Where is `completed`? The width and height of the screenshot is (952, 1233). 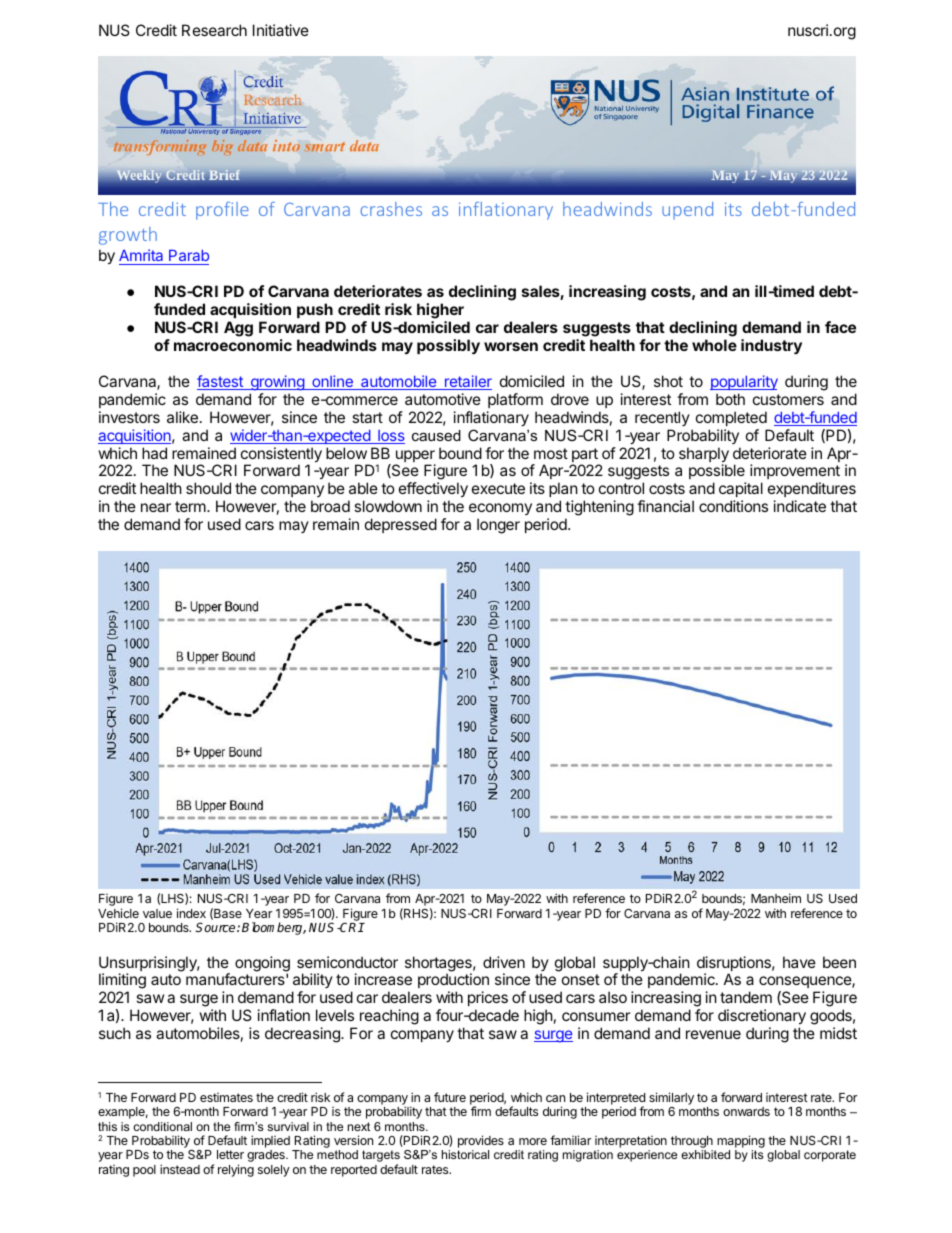
completed is located at coordinates (731, 418).
